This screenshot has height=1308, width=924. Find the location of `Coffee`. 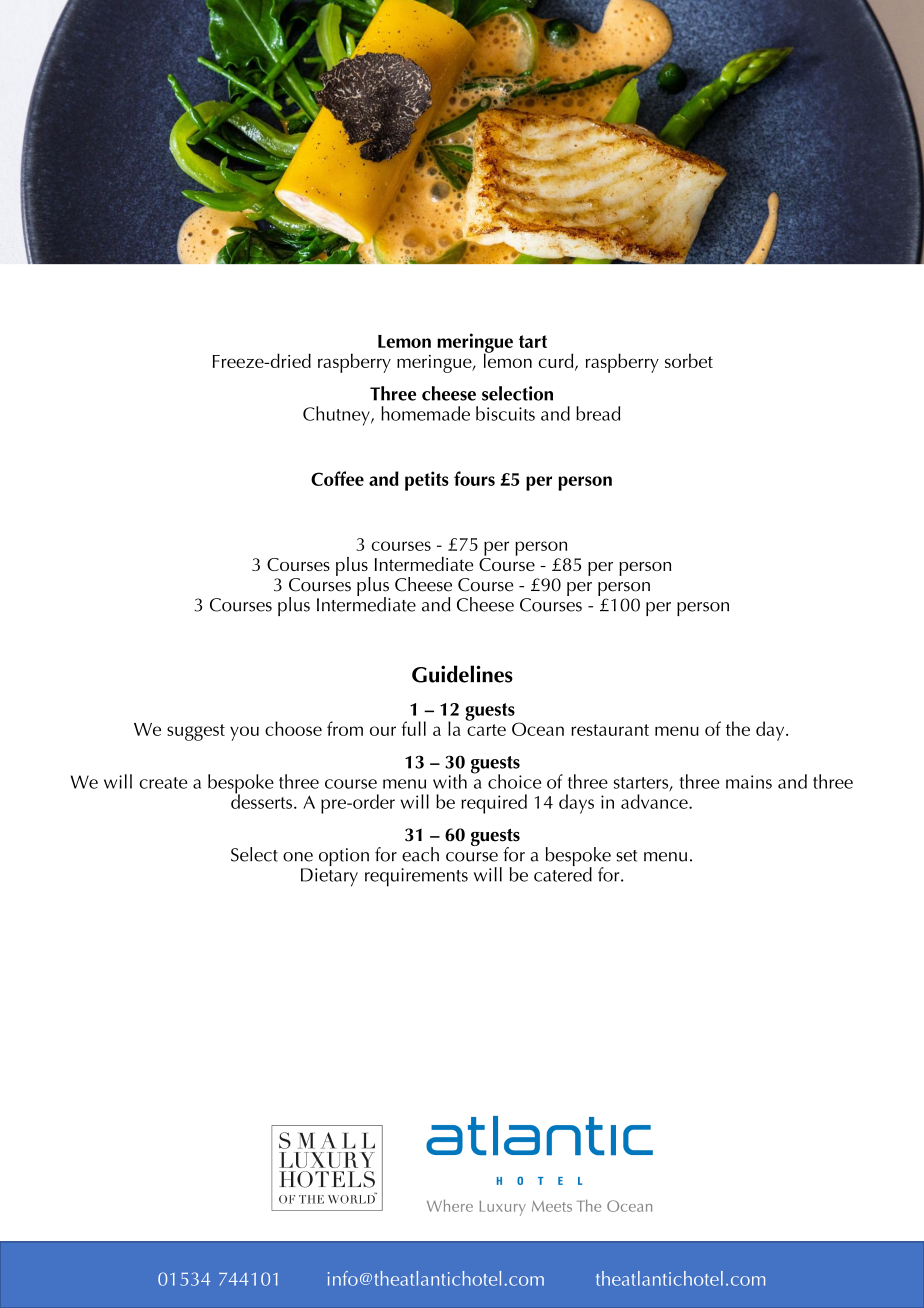

Coffee is located at coordinates (337, 478).
